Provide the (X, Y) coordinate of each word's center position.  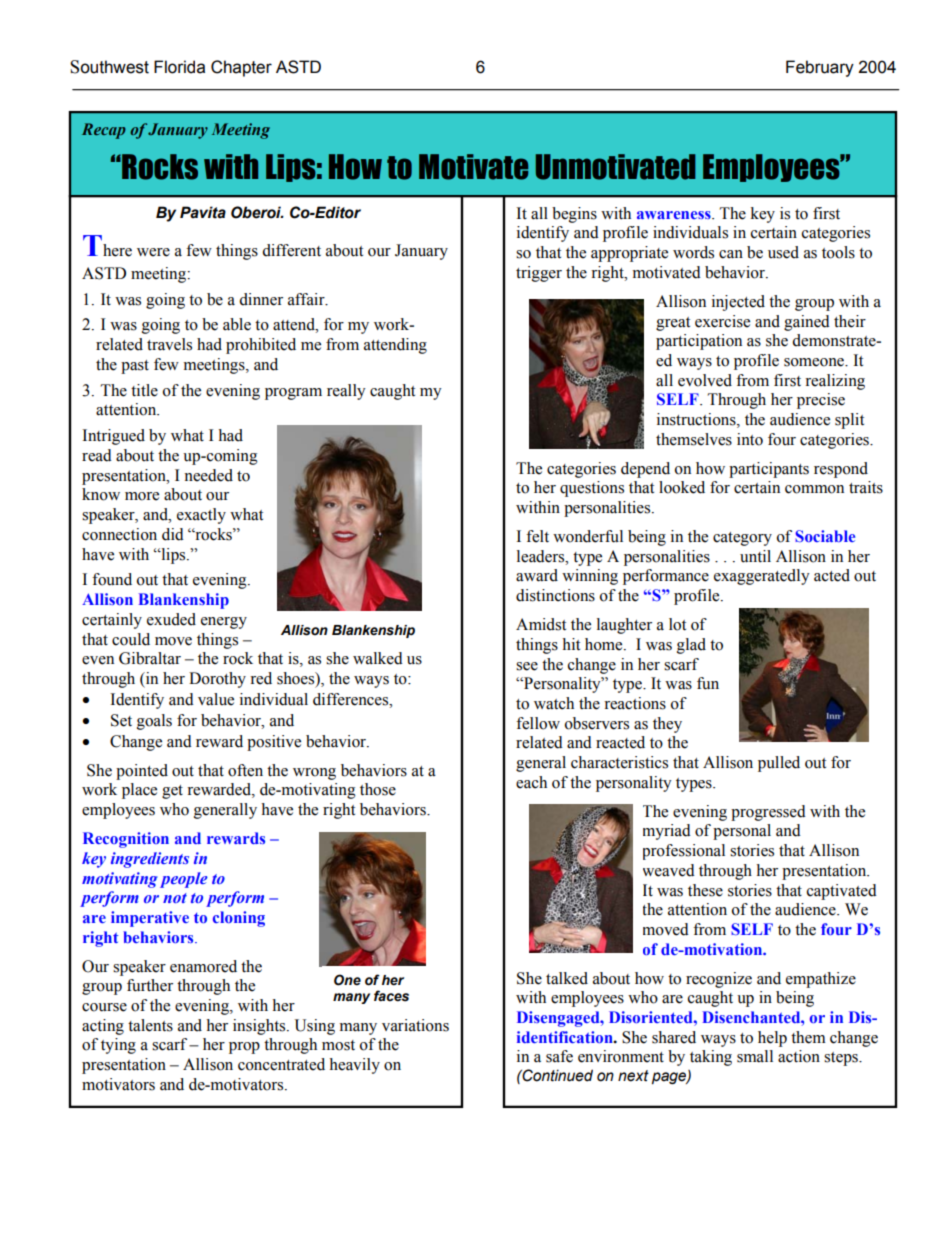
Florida (179, 67)
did (173, 534)
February (820, 68)
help (772, 1039)
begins (574, 215)
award (537, 575)
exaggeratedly (762, 577)
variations (415, 1025)
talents (150, 1025)
